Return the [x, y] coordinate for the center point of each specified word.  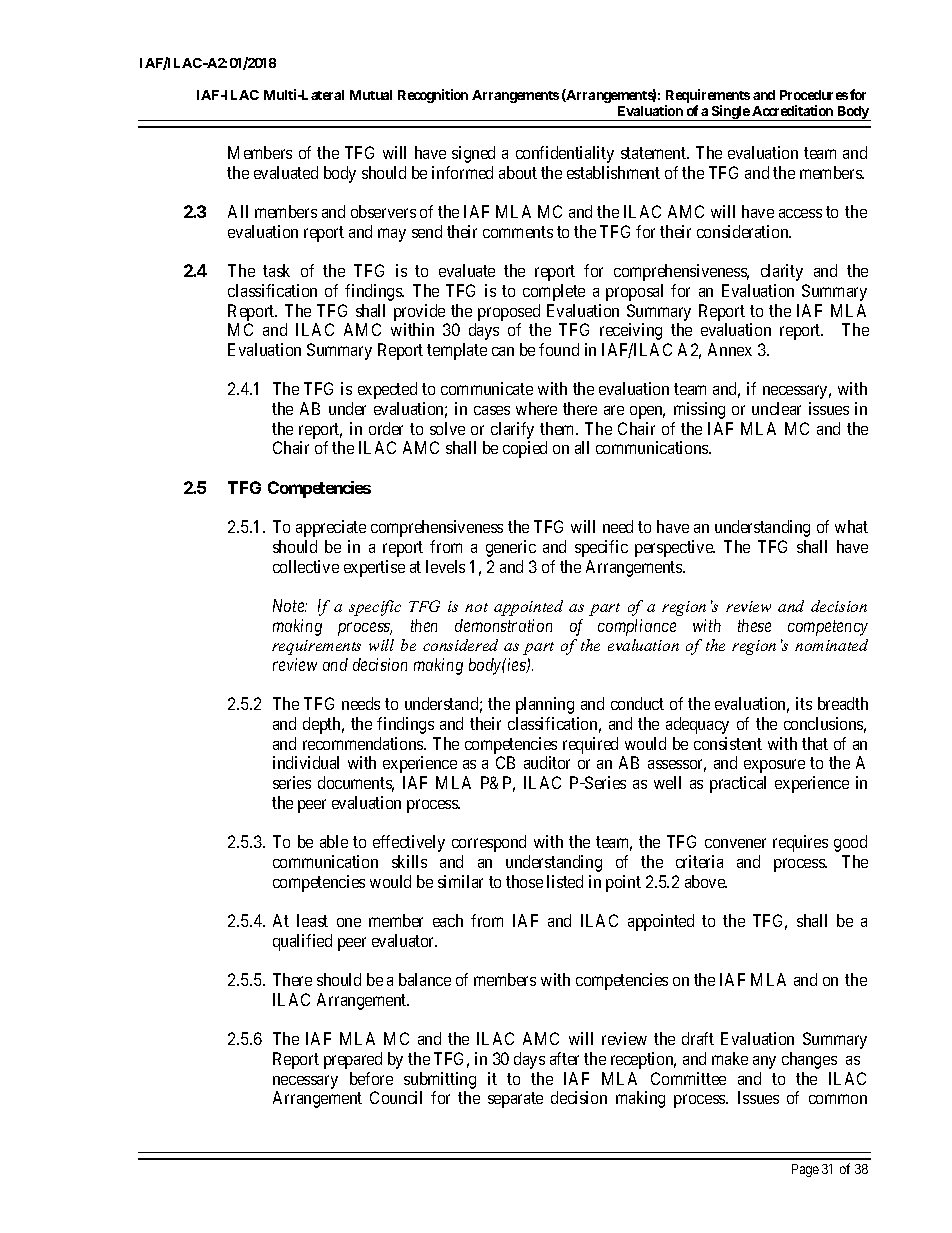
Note [290, 605]
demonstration [503, 625]
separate [515, 1100]
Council [396, 1097]
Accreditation [792, 110]
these [754, 625]
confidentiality [565, 154]
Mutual [371, 95]
